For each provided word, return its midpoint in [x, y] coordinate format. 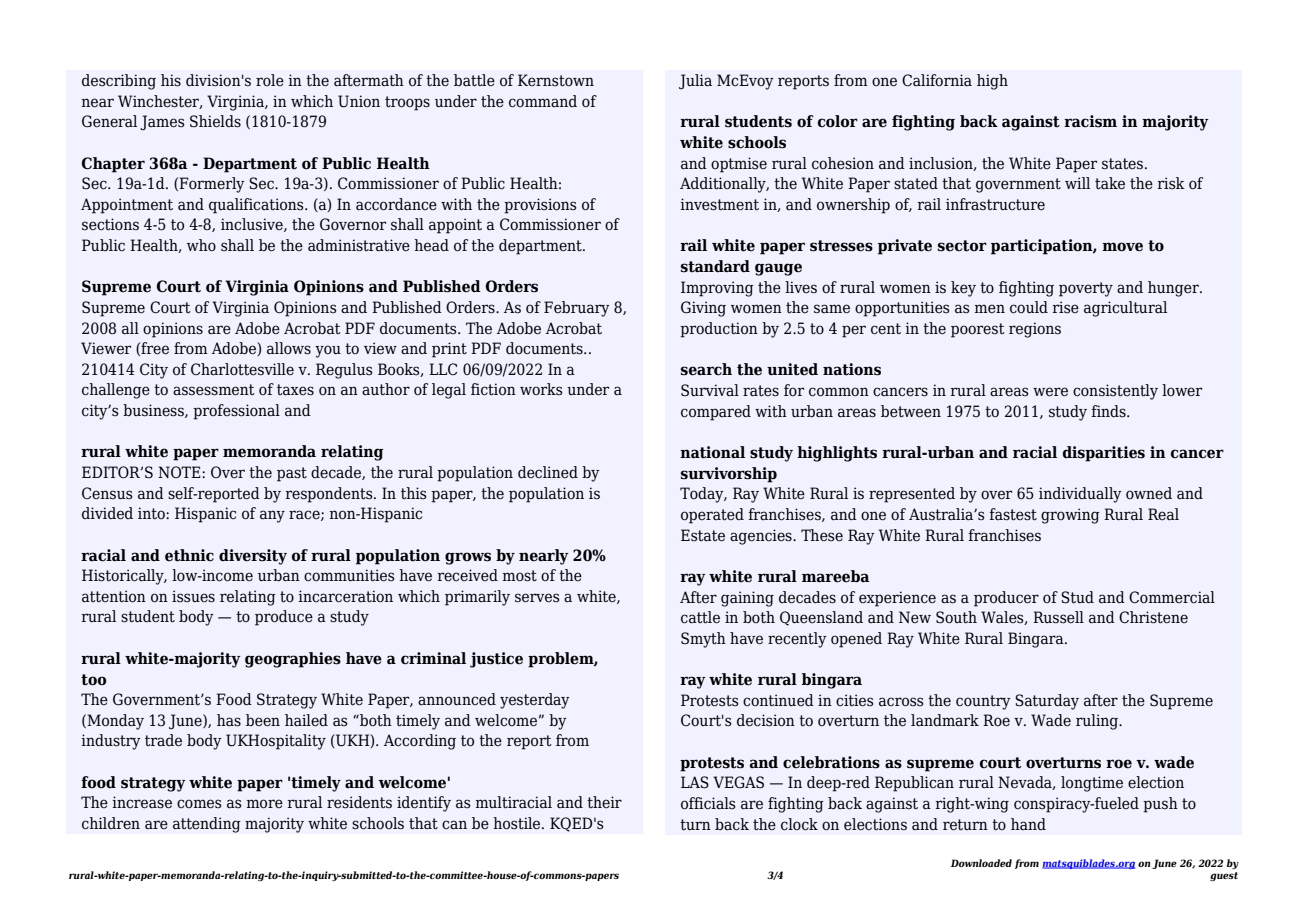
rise [1066, 307]
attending [207, 825]
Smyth [703, 640]
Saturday [1047, 702]
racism [1090, 121]
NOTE [180, 472]
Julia [695, 82]
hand [1028, 824]
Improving [717, 289]
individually [1080, 495]
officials [708, 803]
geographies [293, 660]
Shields [215, 121]
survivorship [729, 475]
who [201, 245]
